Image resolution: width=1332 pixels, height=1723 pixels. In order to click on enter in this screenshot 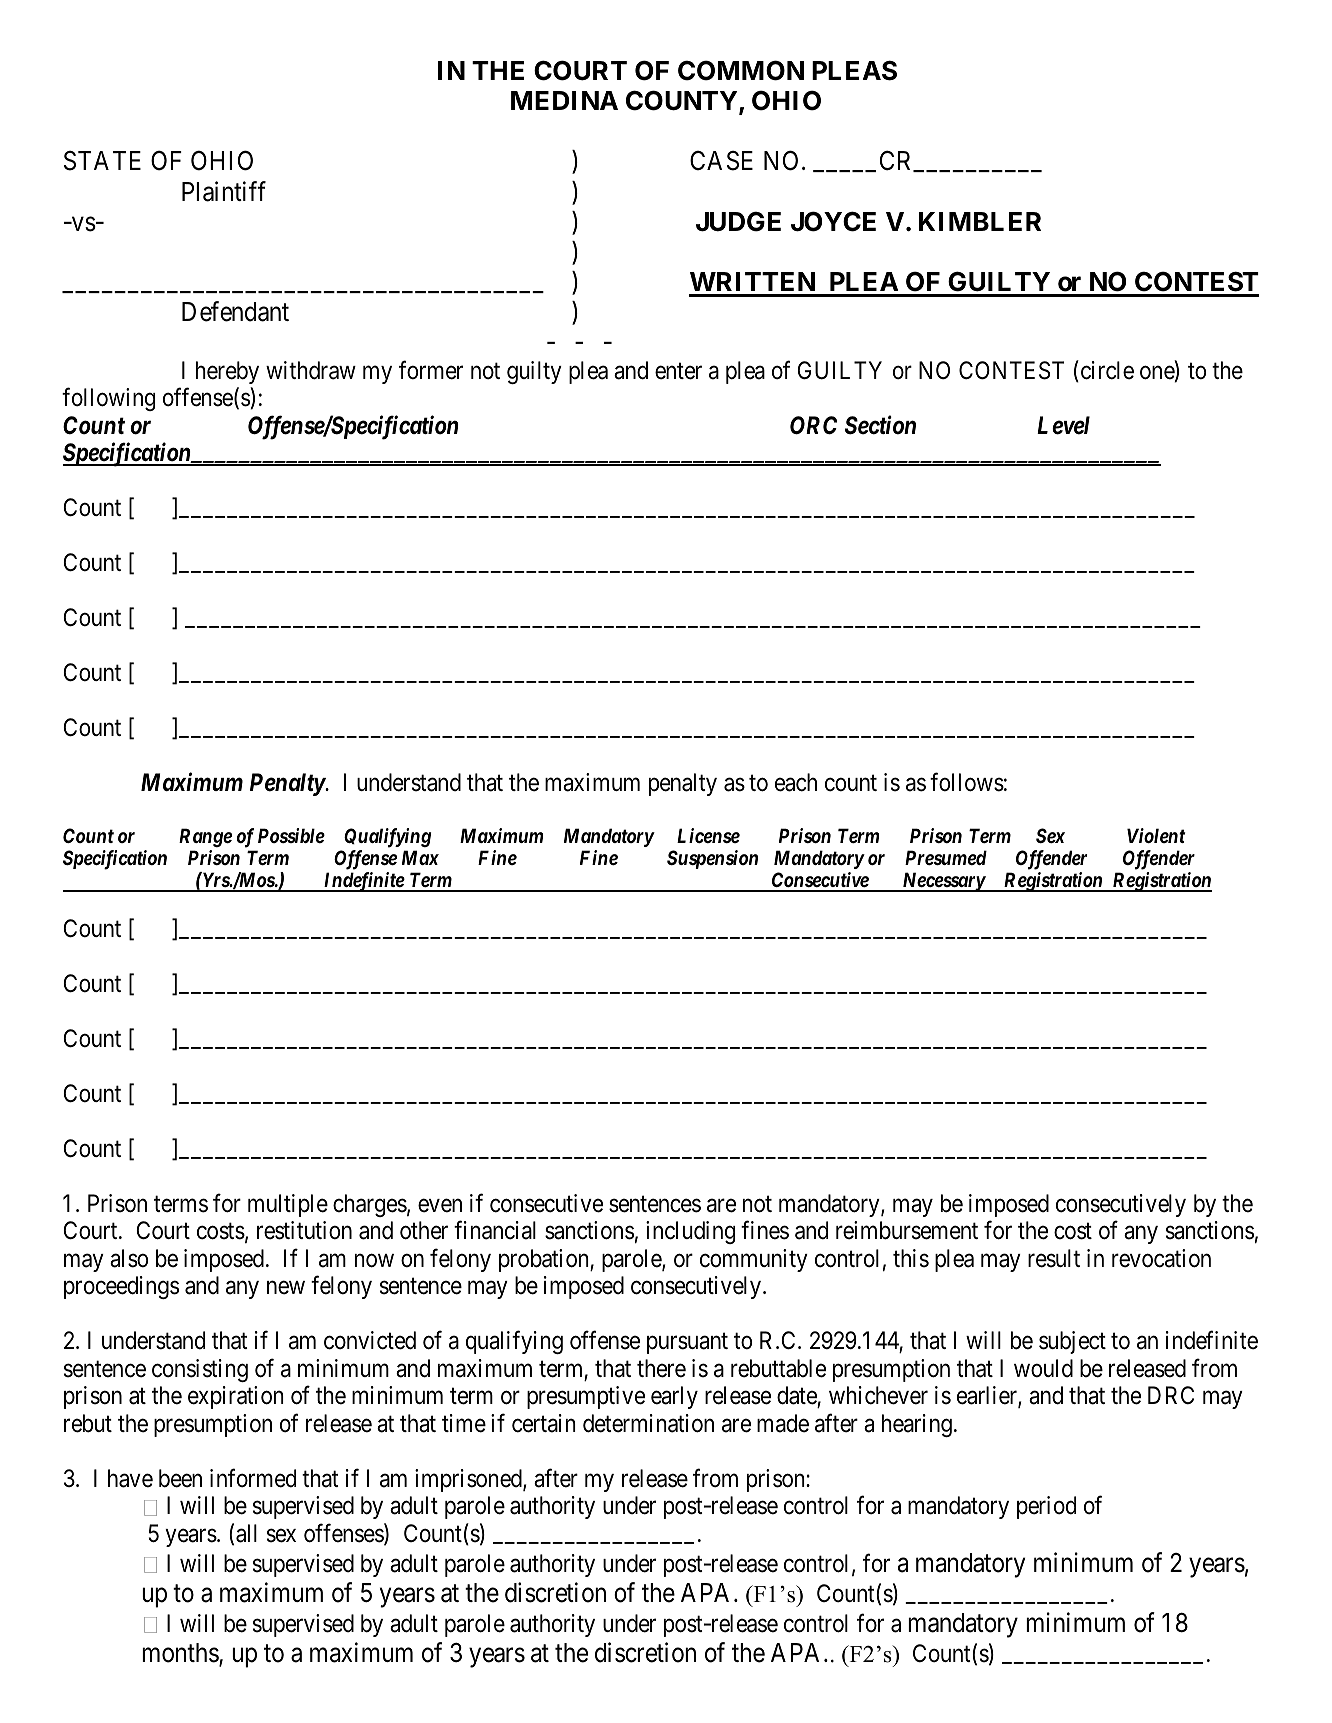, I will do `click(678, 371)`.
